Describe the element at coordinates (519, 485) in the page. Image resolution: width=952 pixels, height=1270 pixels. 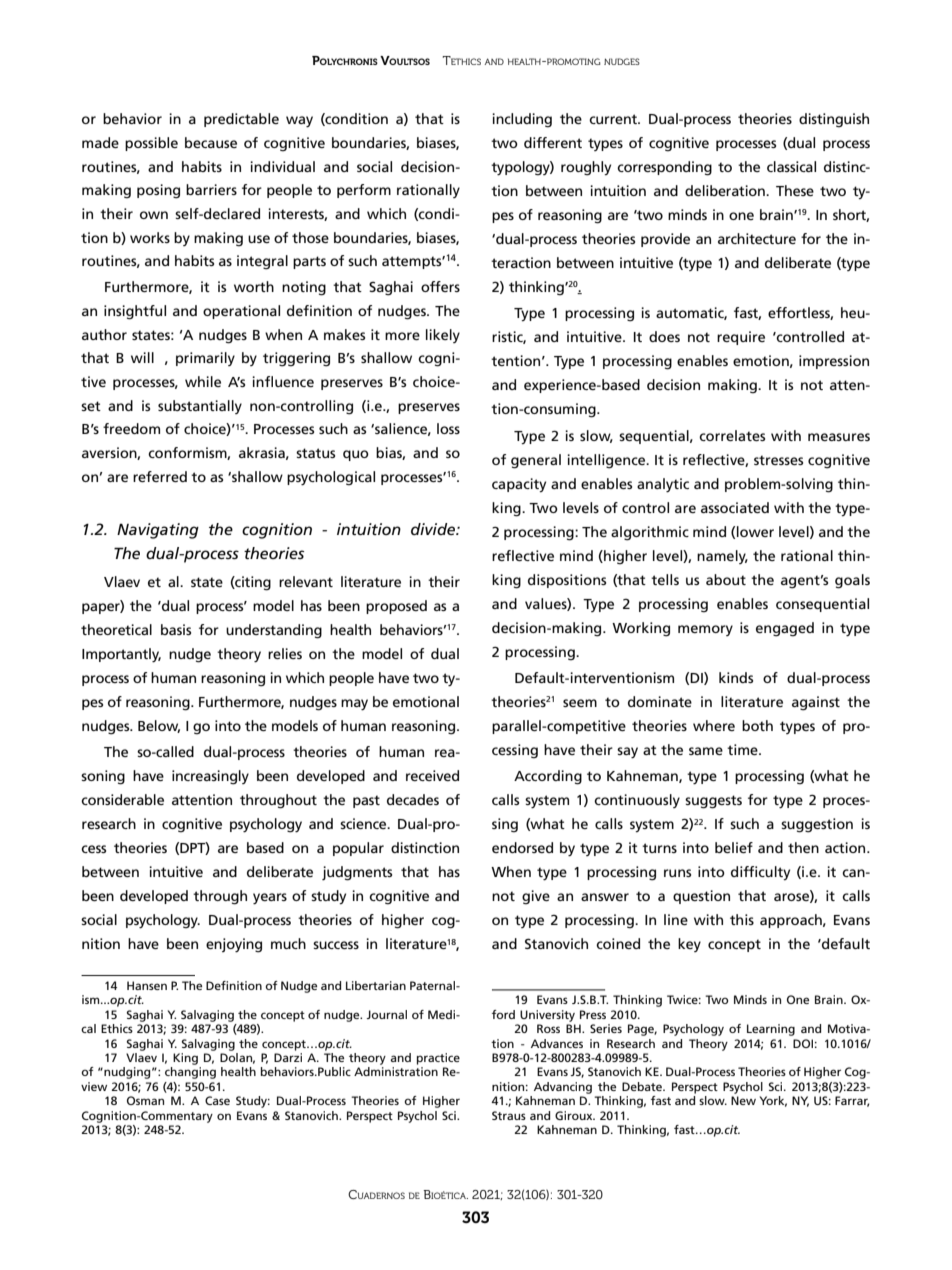
I see `capacity` at that location.
